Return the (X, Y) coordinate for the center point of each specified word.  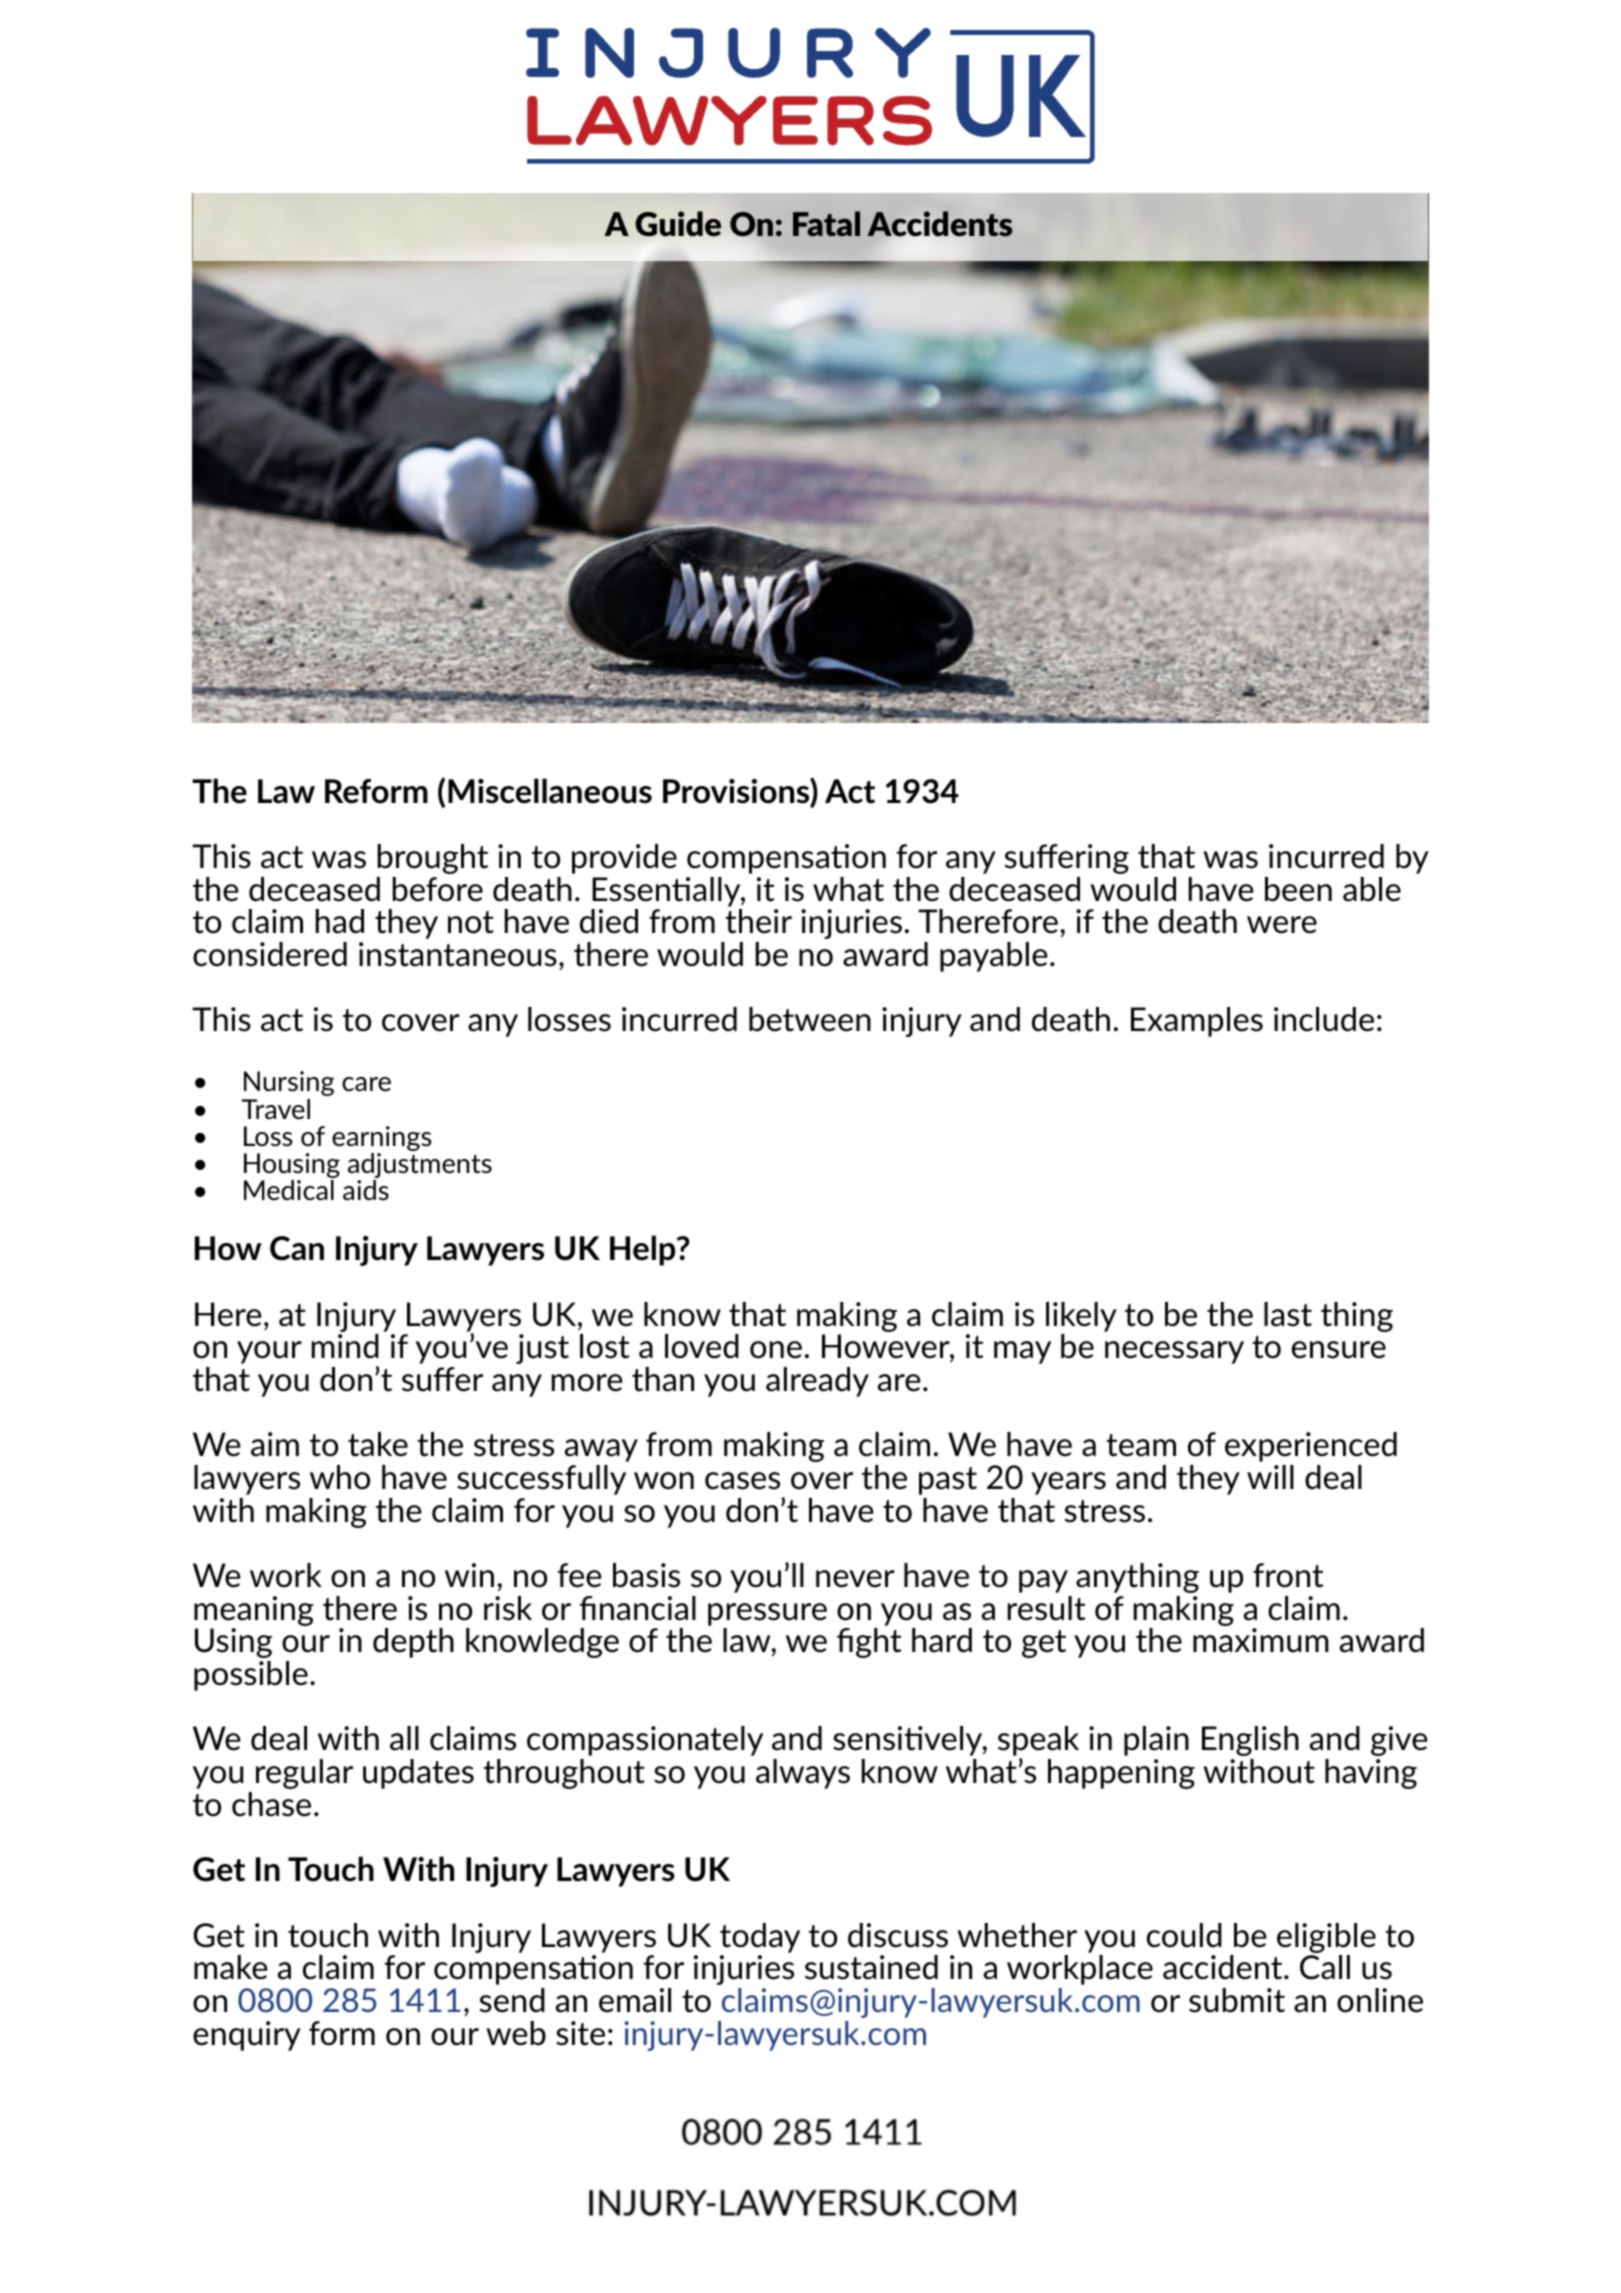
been (1298, 889)
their (758, 921)
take (378, 1444)
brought (433, 859)
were (1282, 925)
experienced (1311, 1447)
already (817, 1382)
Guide (678, 224)
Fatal (826, 224)
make (231, 1967)
